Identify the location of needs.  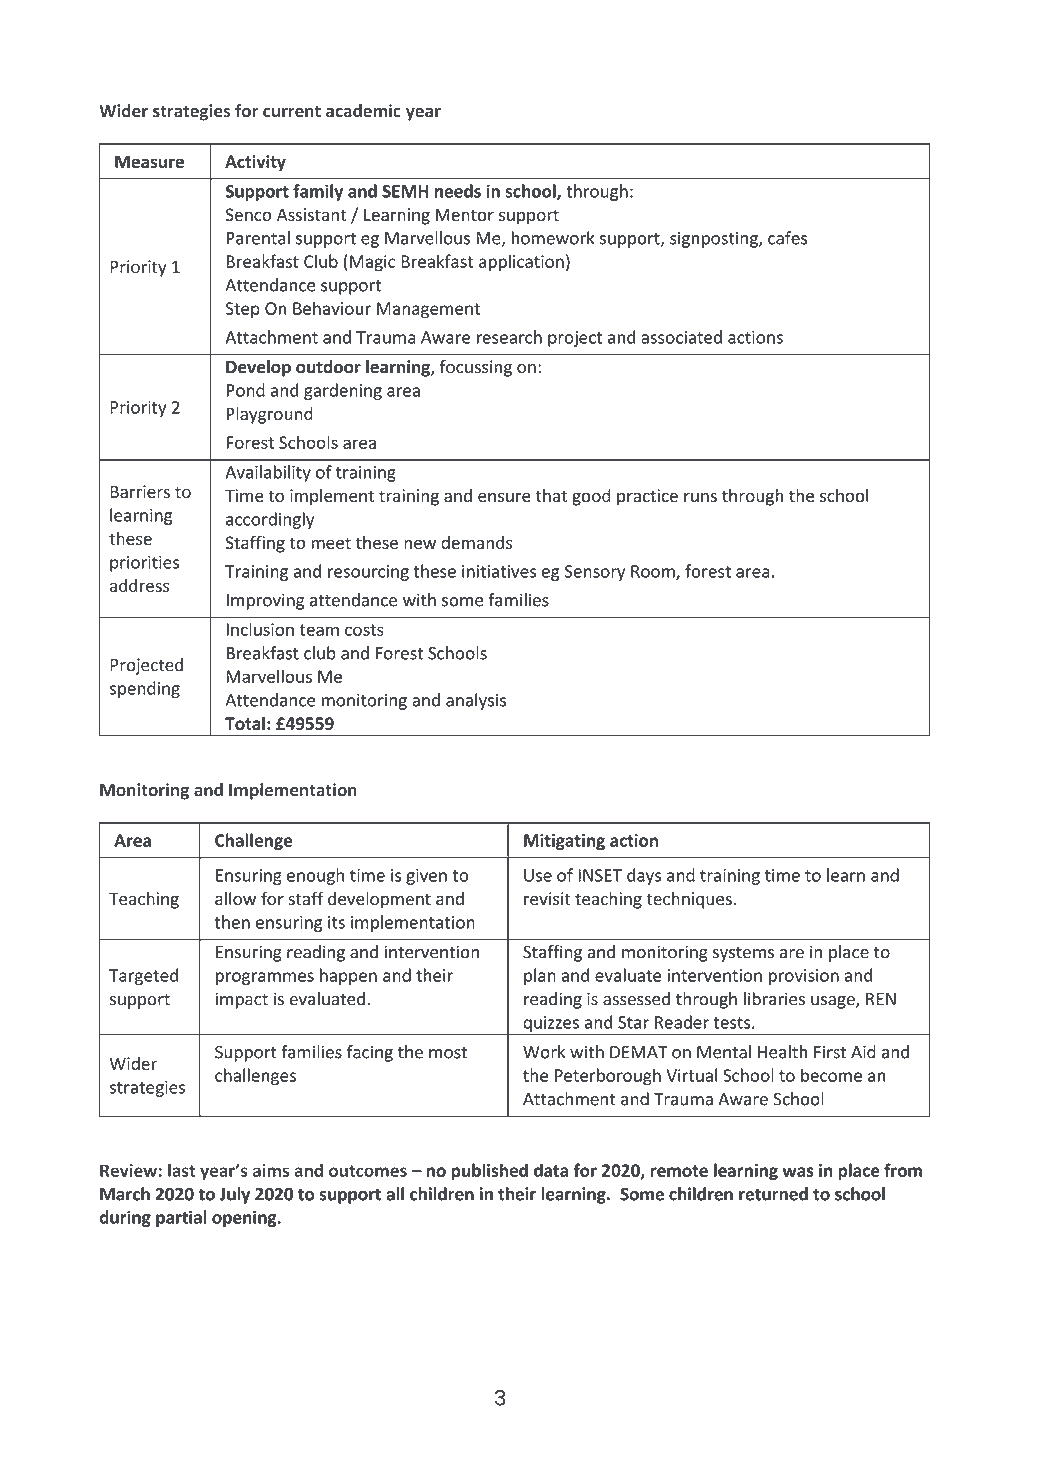
(458, 191).
